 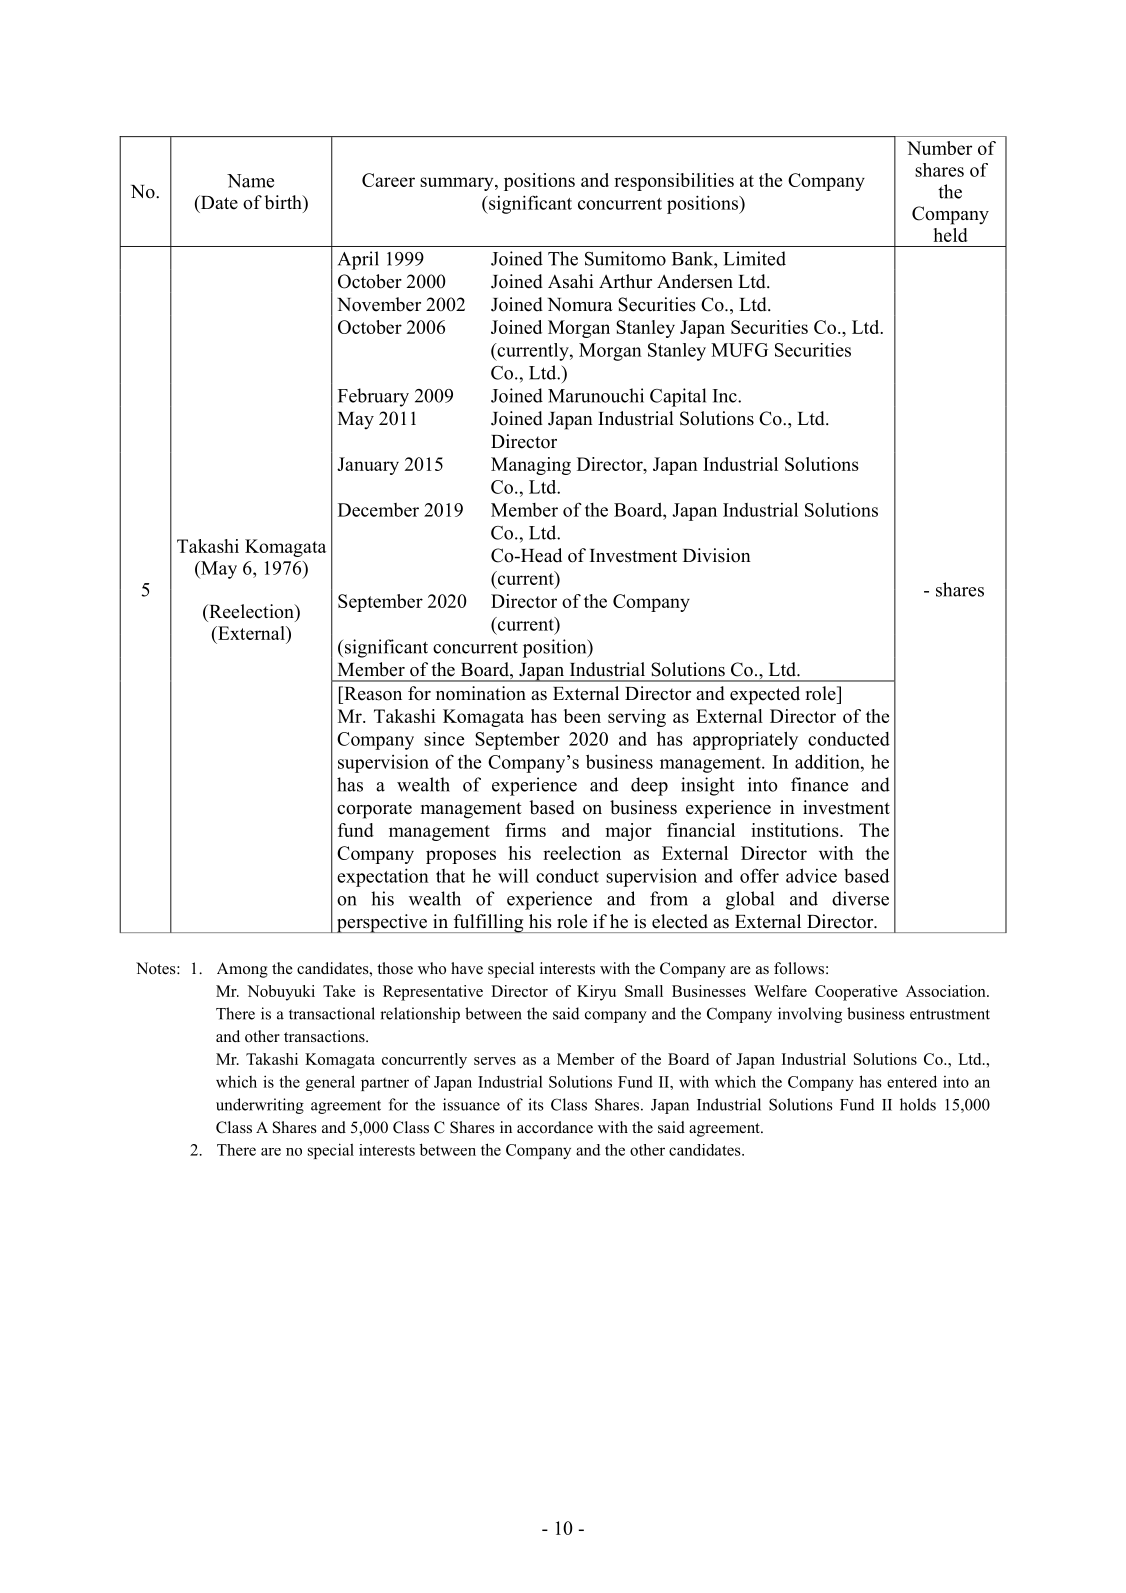 What do you see at coordinates (819, 784) in the page?
I see `finance` at bounding box center [819, 784].
